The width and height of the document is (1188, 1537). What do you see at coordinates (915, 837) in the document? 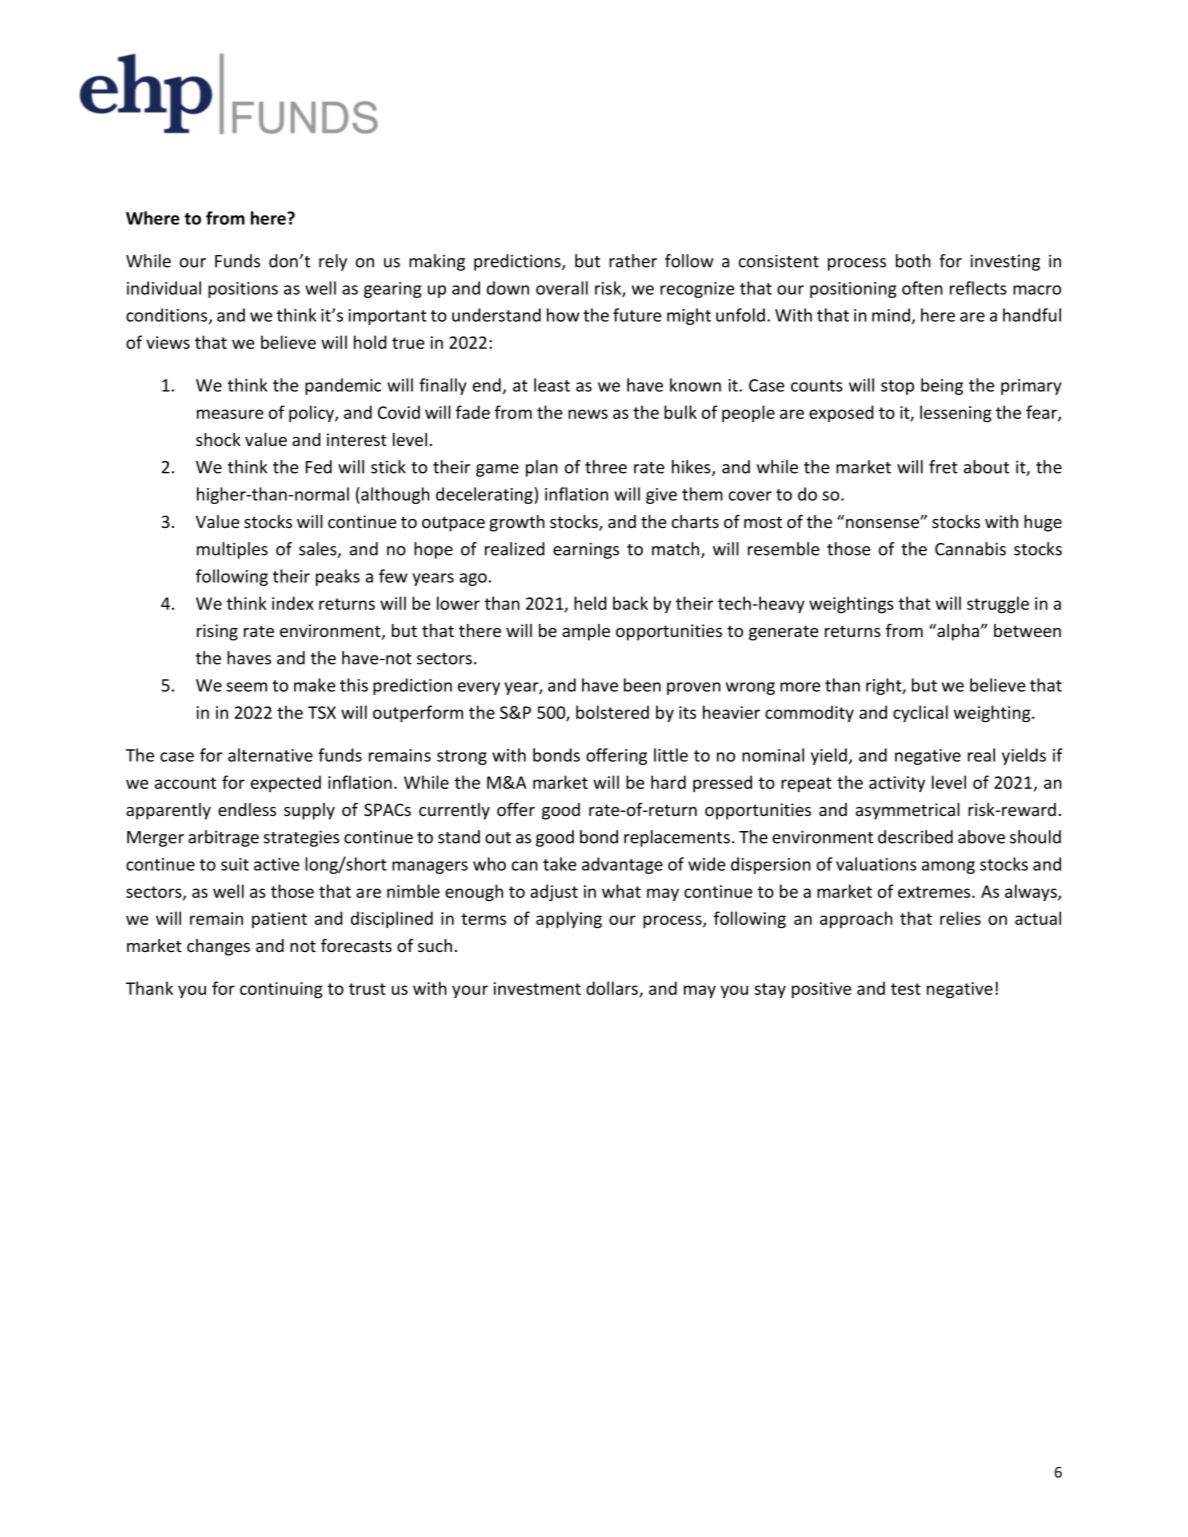
I see `described` at bounding box center [915, 837].
